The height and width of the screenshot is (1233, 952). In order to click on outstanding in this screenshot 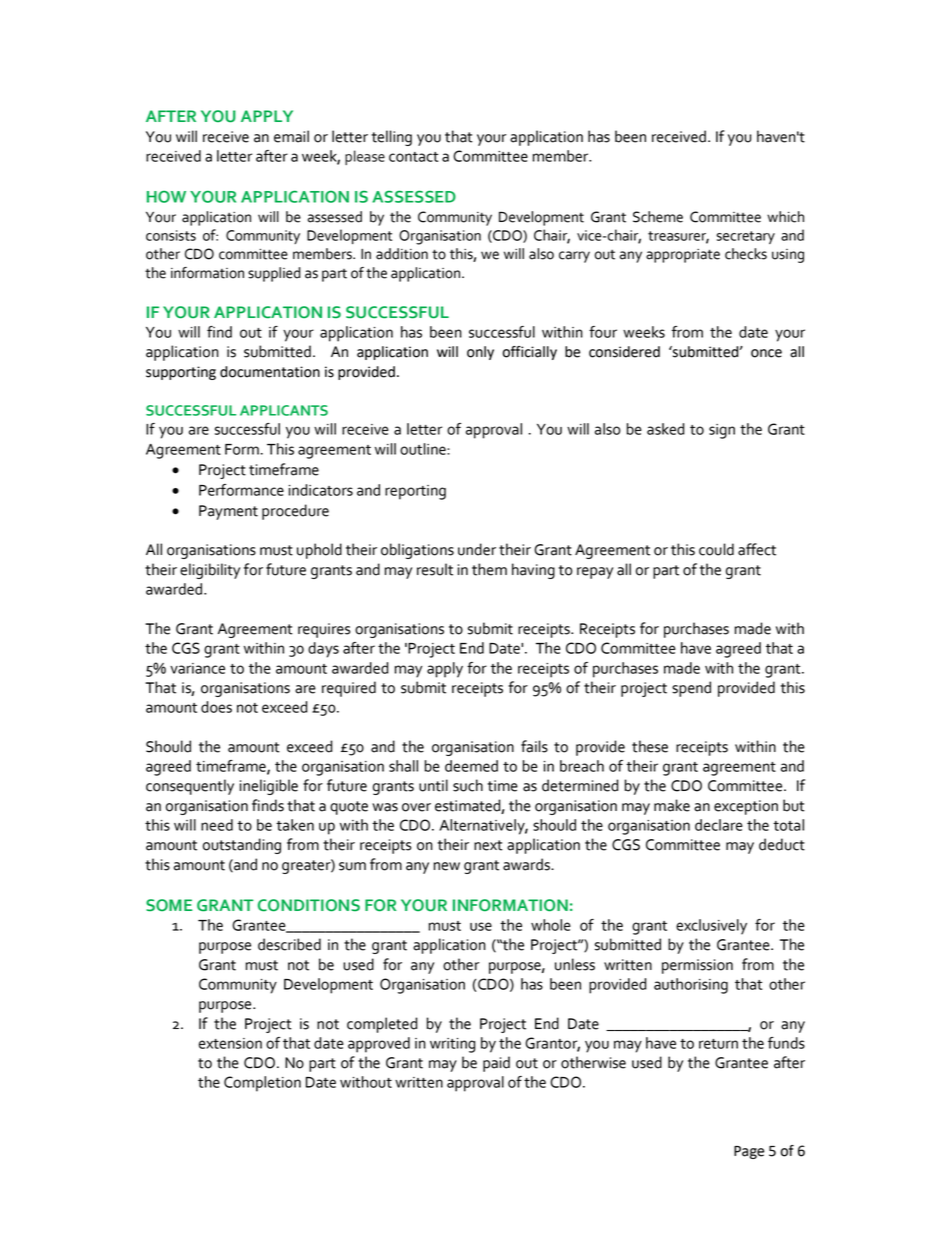, I will do `click(242, 846)`.
